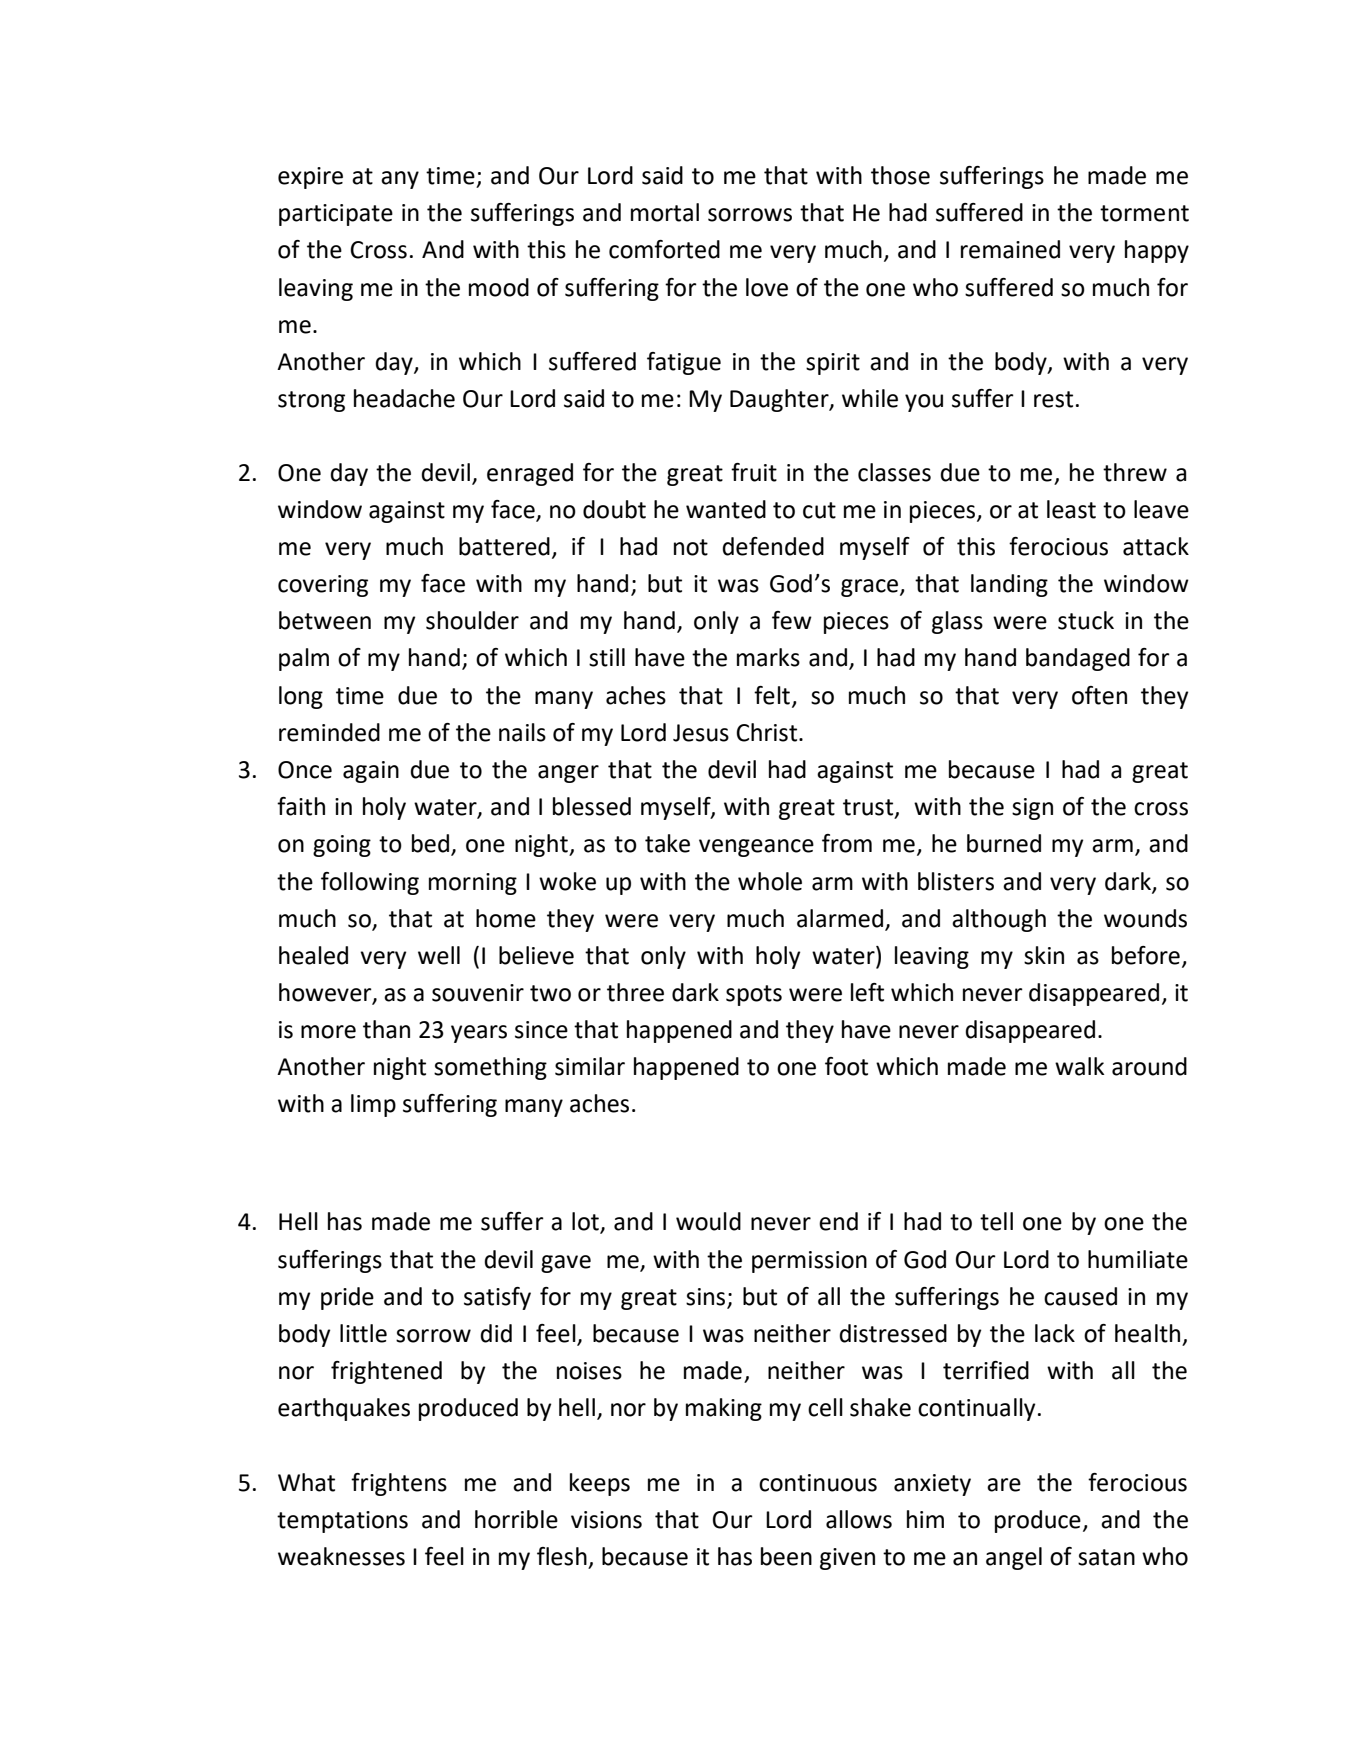 The height and width of the screenshot is (1745, 1348). I want to click on fruit, so click(754, 472).
